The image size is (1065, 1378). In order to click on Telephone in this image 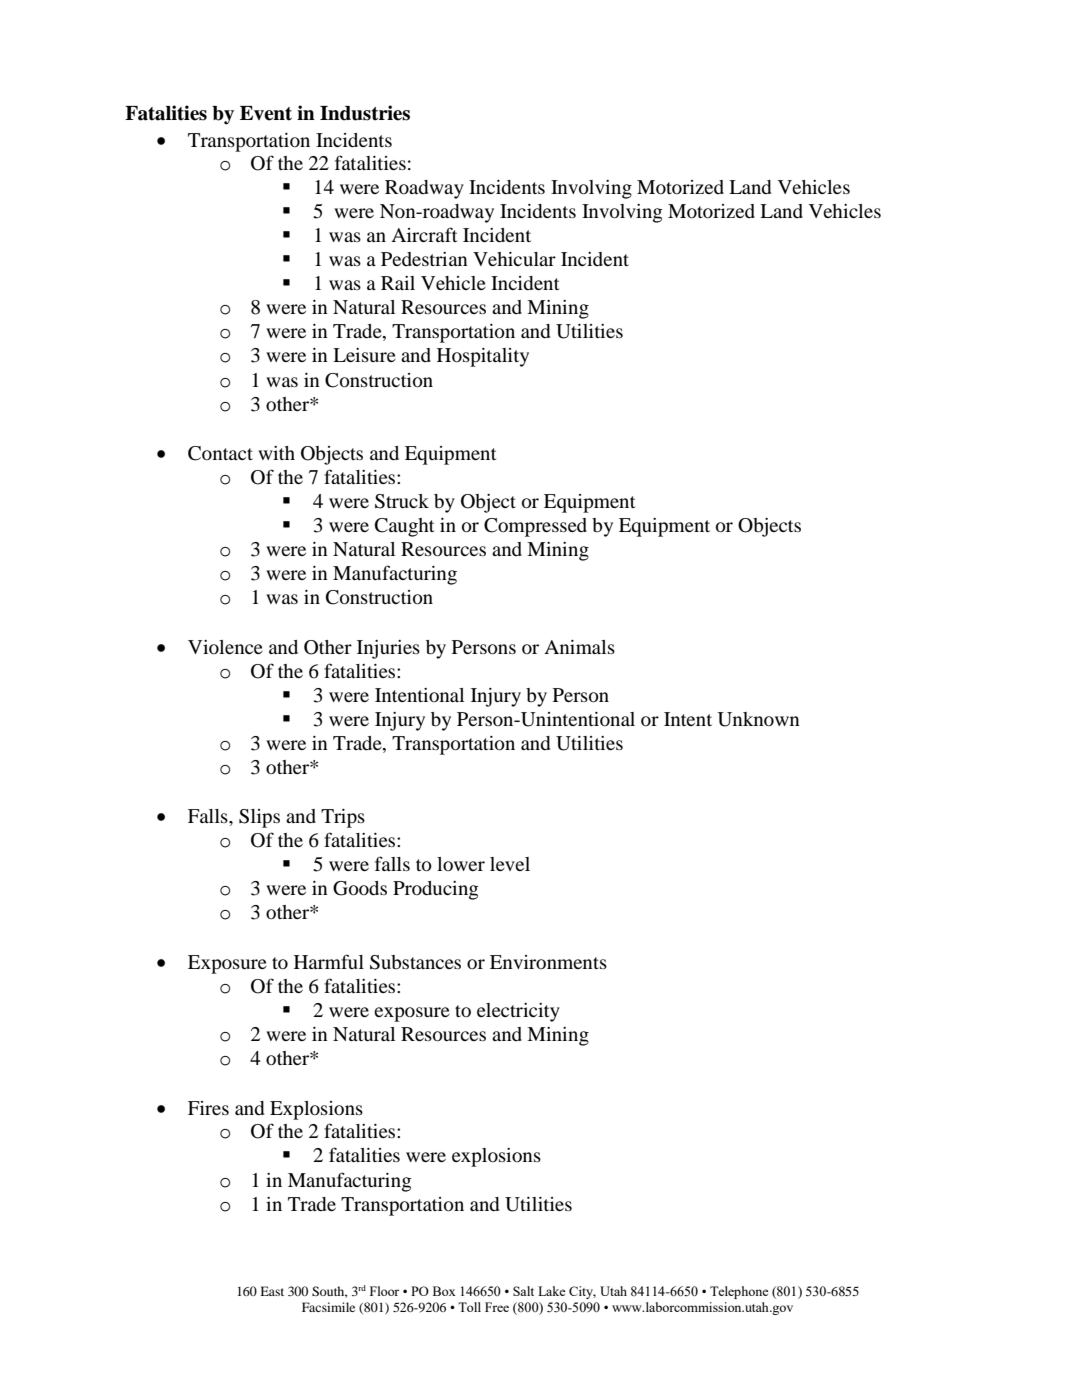, I will do `click(739, 1292)`.
